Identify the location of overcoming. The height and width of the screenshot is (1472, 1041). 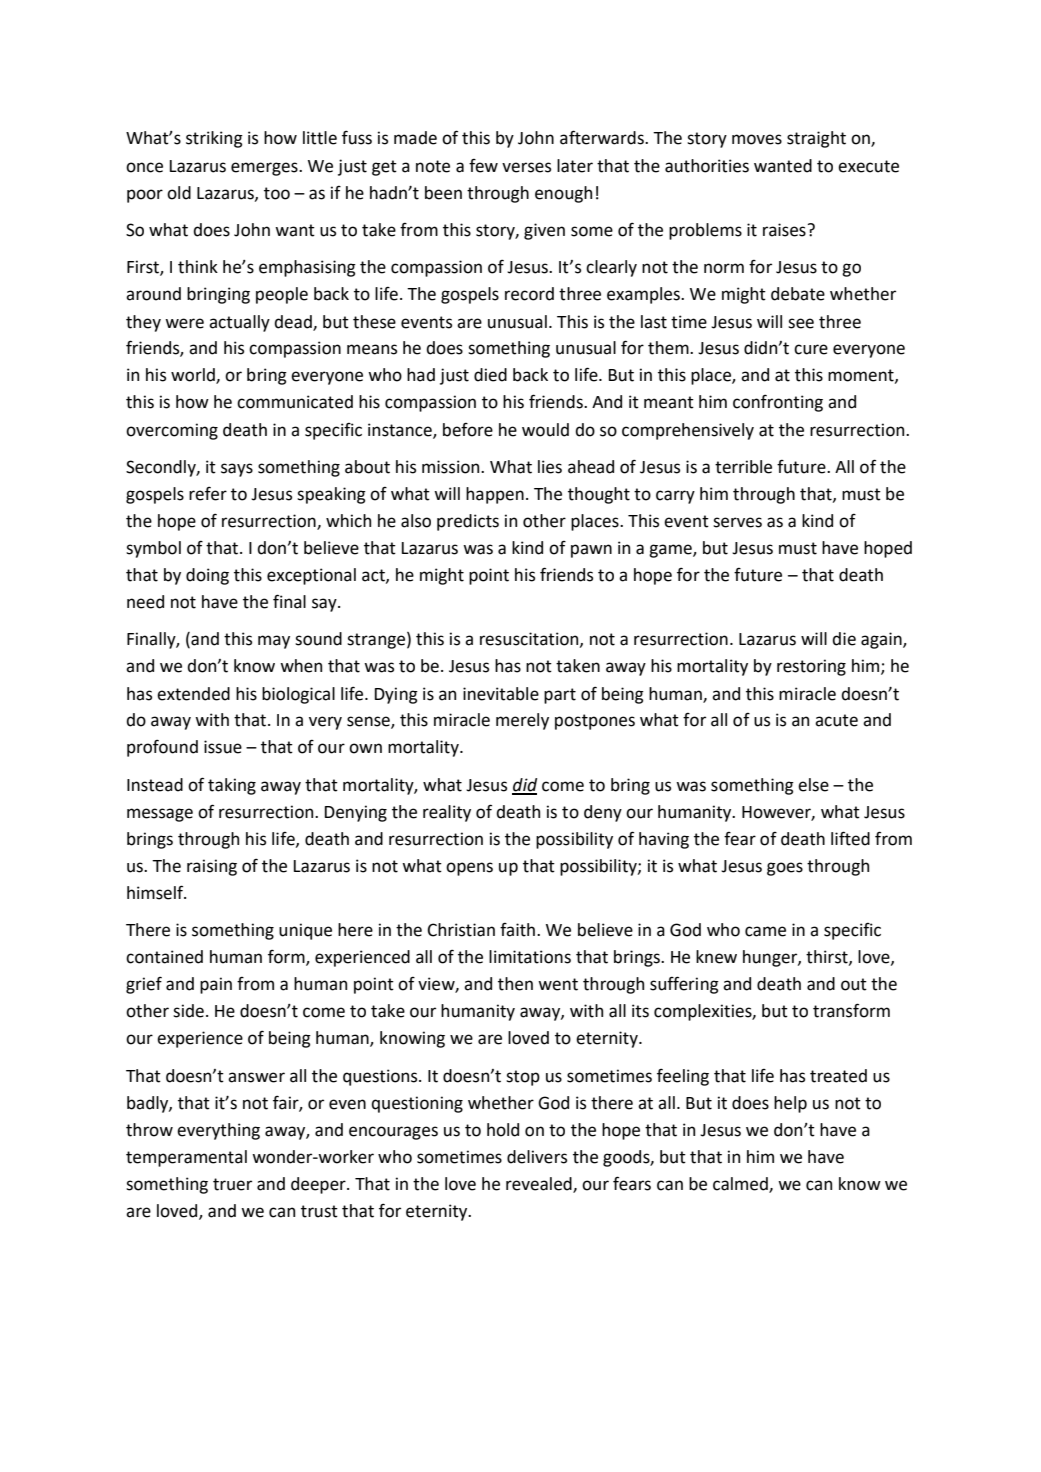
(172, 431).
